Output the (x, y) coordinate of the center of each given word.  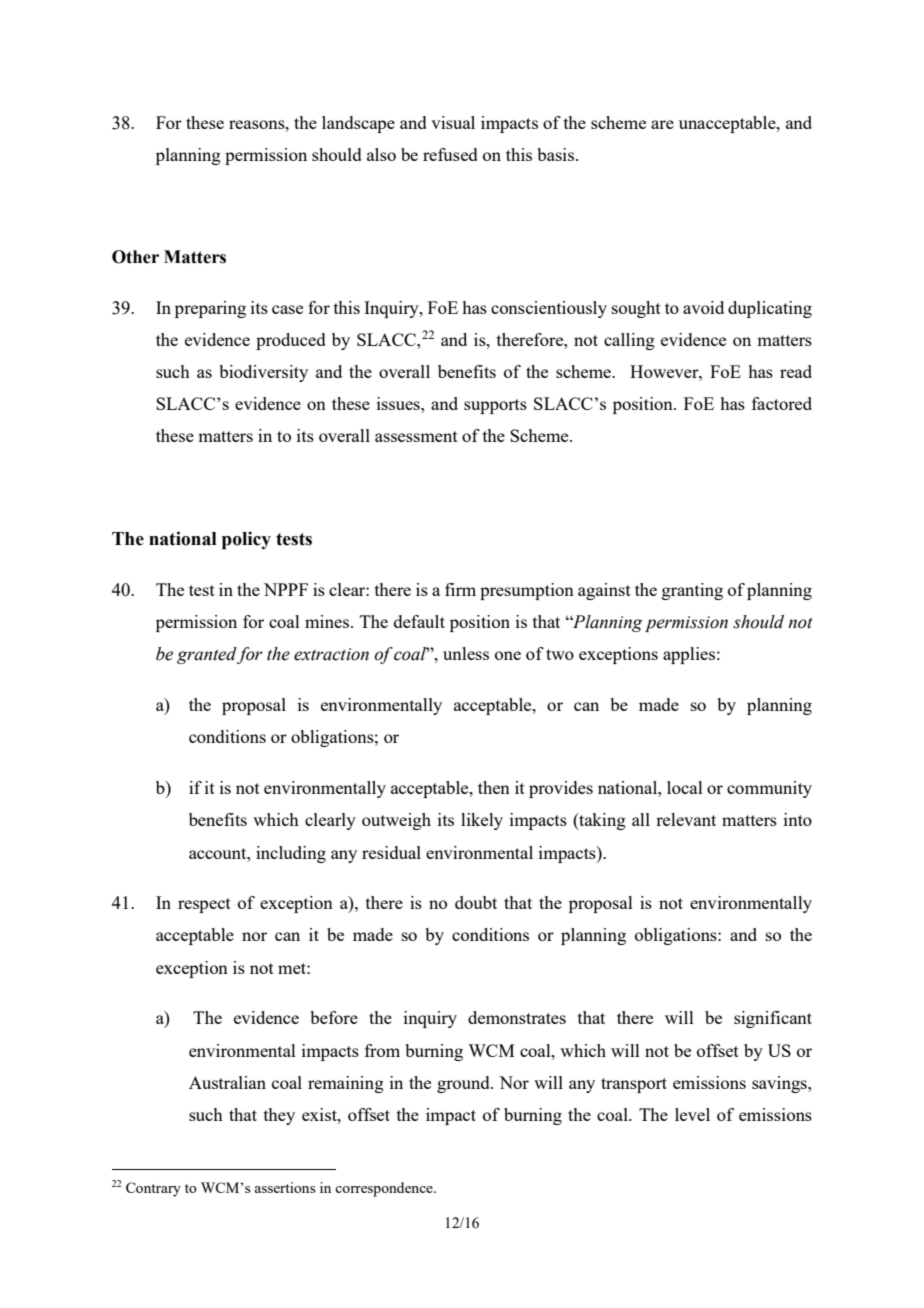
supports (495, 406)
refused (450, 154)
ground (464, 1084)
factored (782, 403)
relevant (686, 819)
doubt (476, 902)
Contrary (153, 1189)
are (662, 124)
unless (466, 653)
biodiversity (263, 373)
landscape (358, 124)
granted (207, 655)
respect (204, 905)
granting (692, 591)
